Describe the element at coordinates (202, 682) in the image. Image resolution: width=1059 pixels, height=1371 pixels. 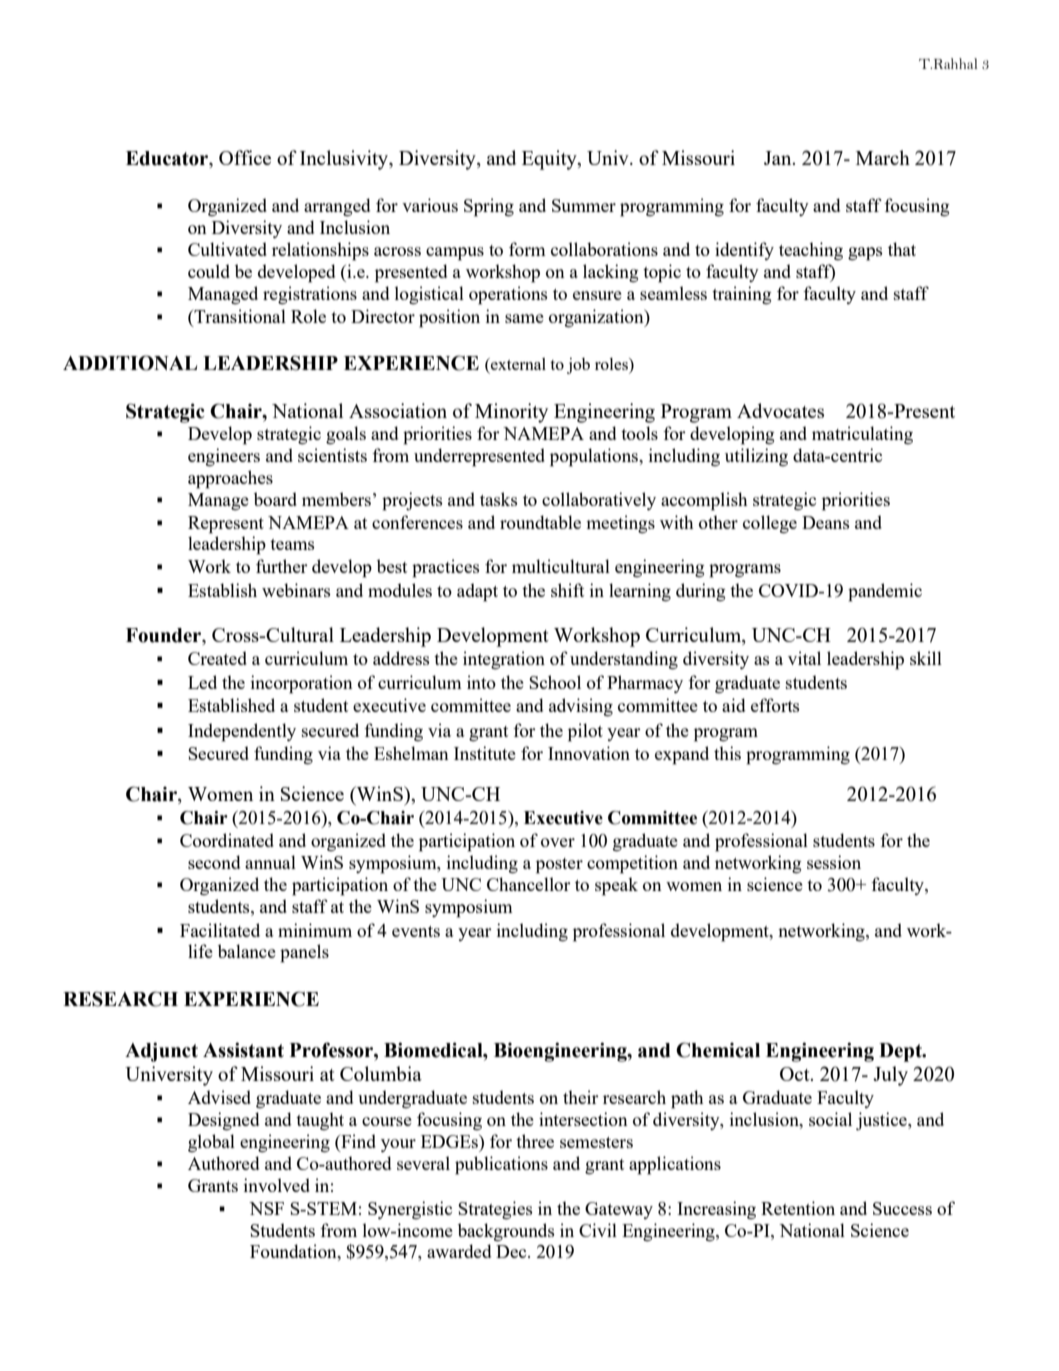
I see `Led` at that location.
